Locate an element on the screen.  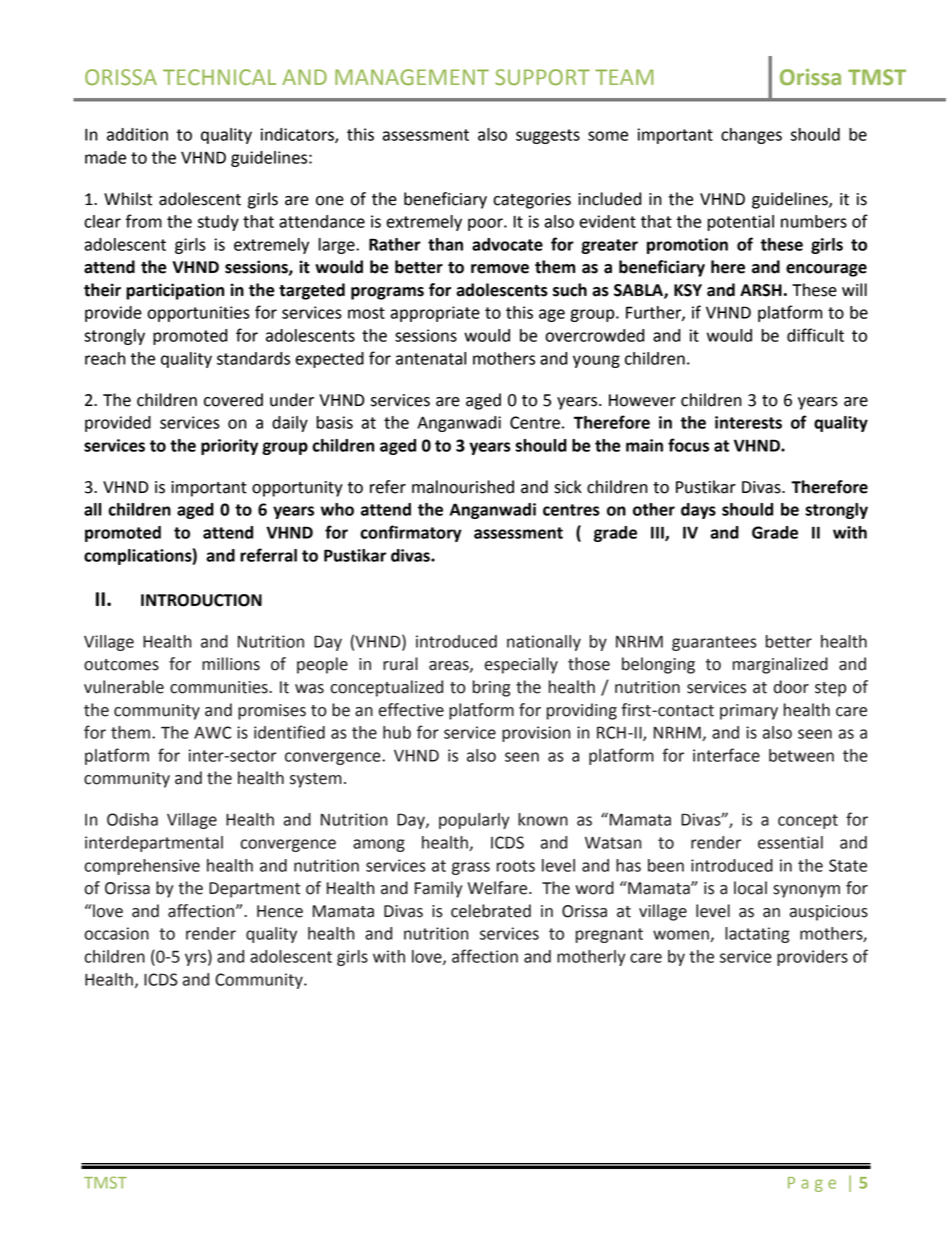
ARSH is located at coordinates (761, 290).
